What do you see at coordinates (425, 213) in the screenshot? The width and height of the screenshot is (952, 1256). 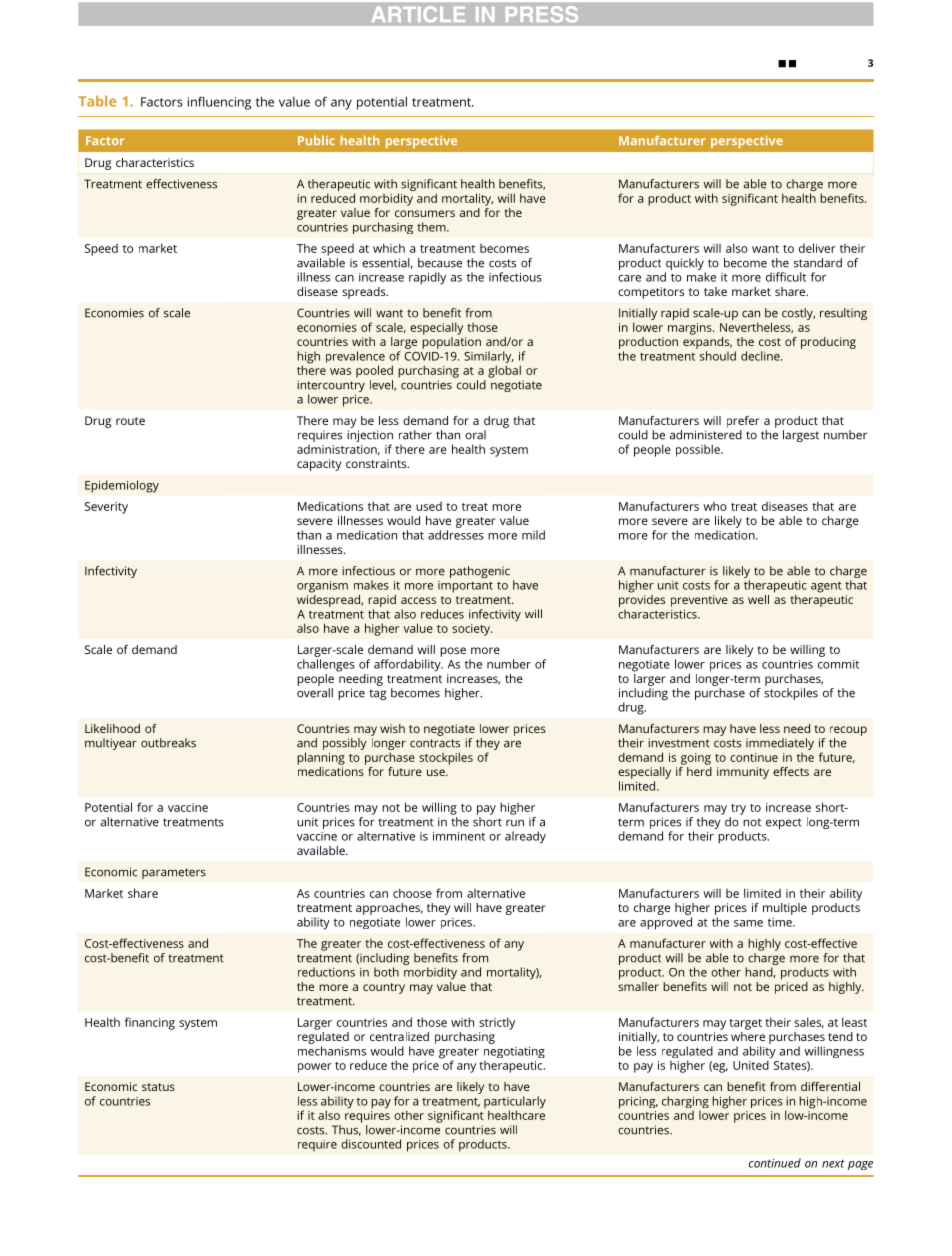 I see `consumers` at bounding box center [425, 213].
